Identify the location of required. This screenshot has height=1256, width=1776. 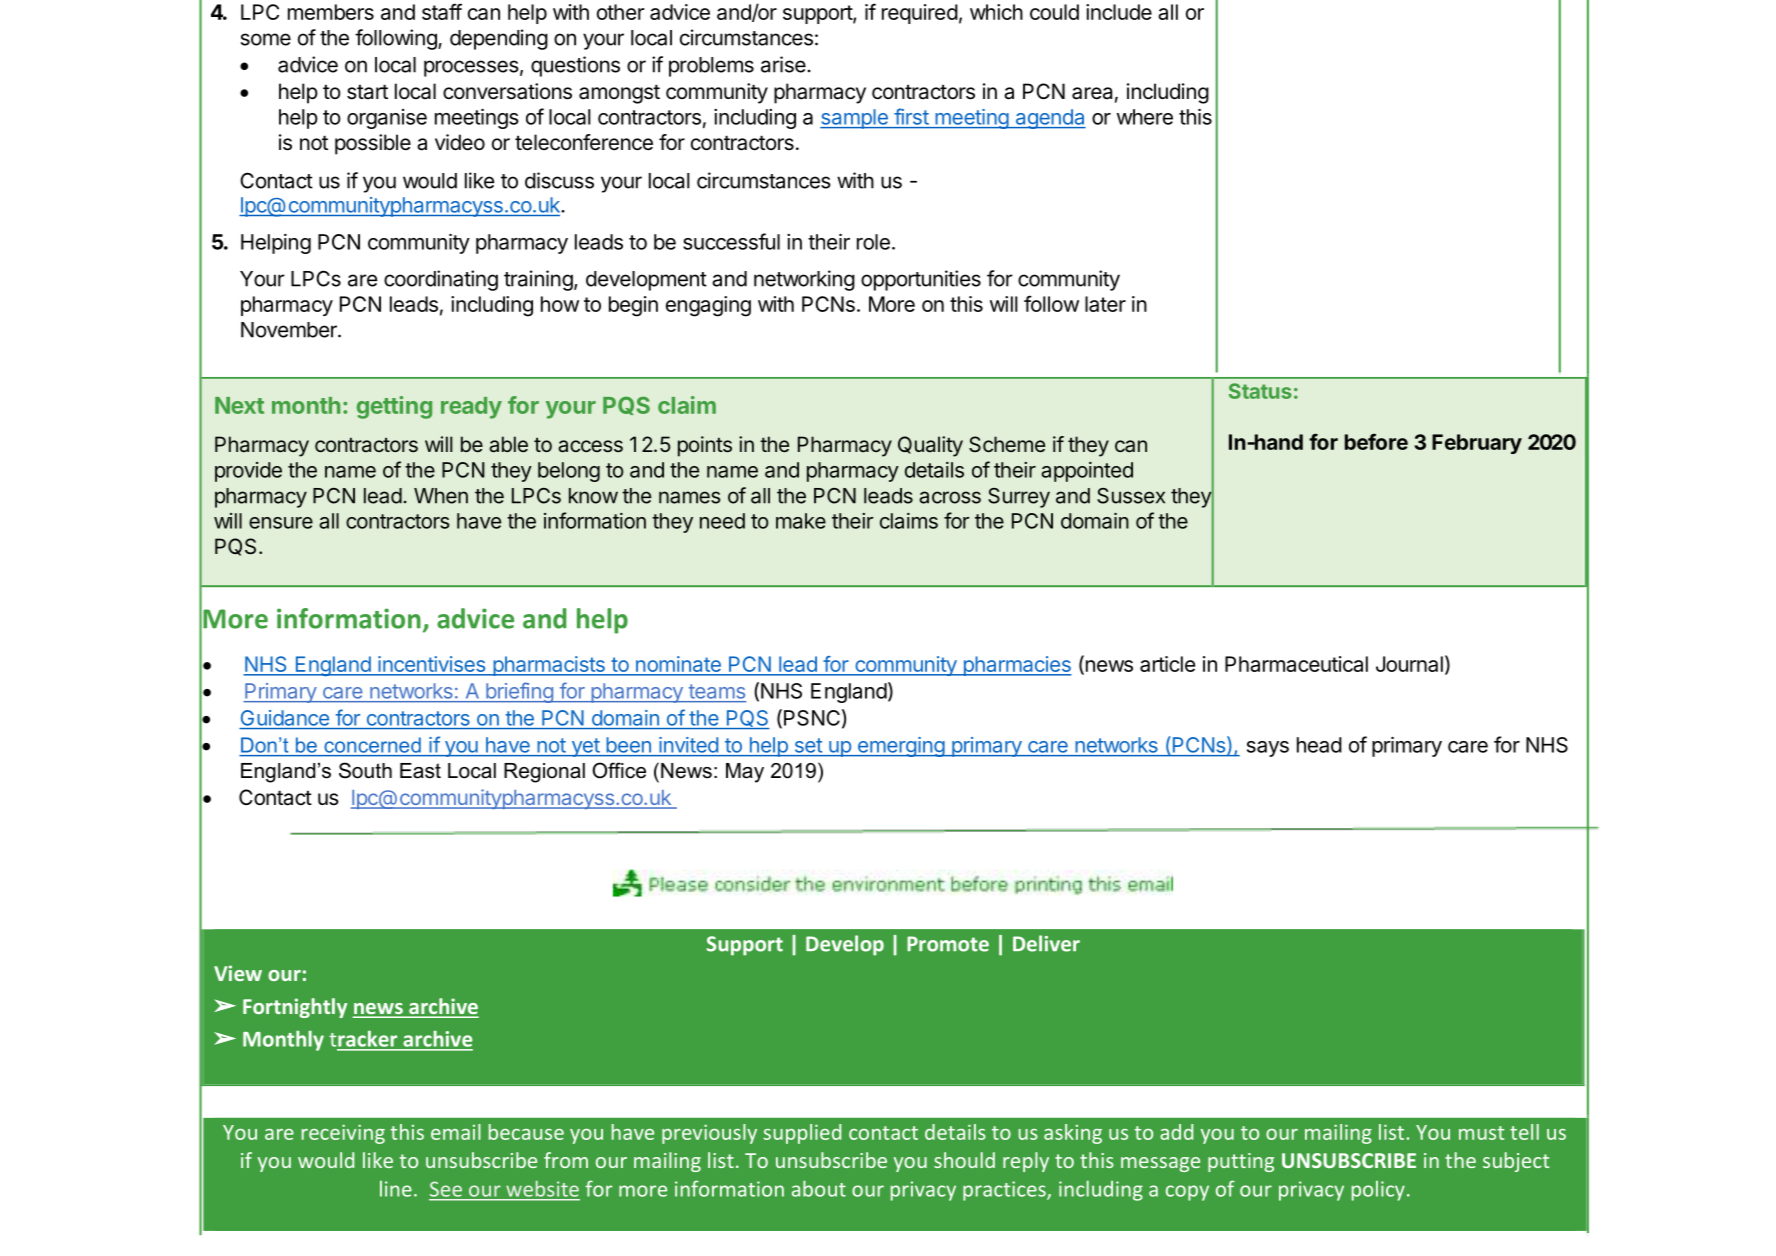
(920, 14).
